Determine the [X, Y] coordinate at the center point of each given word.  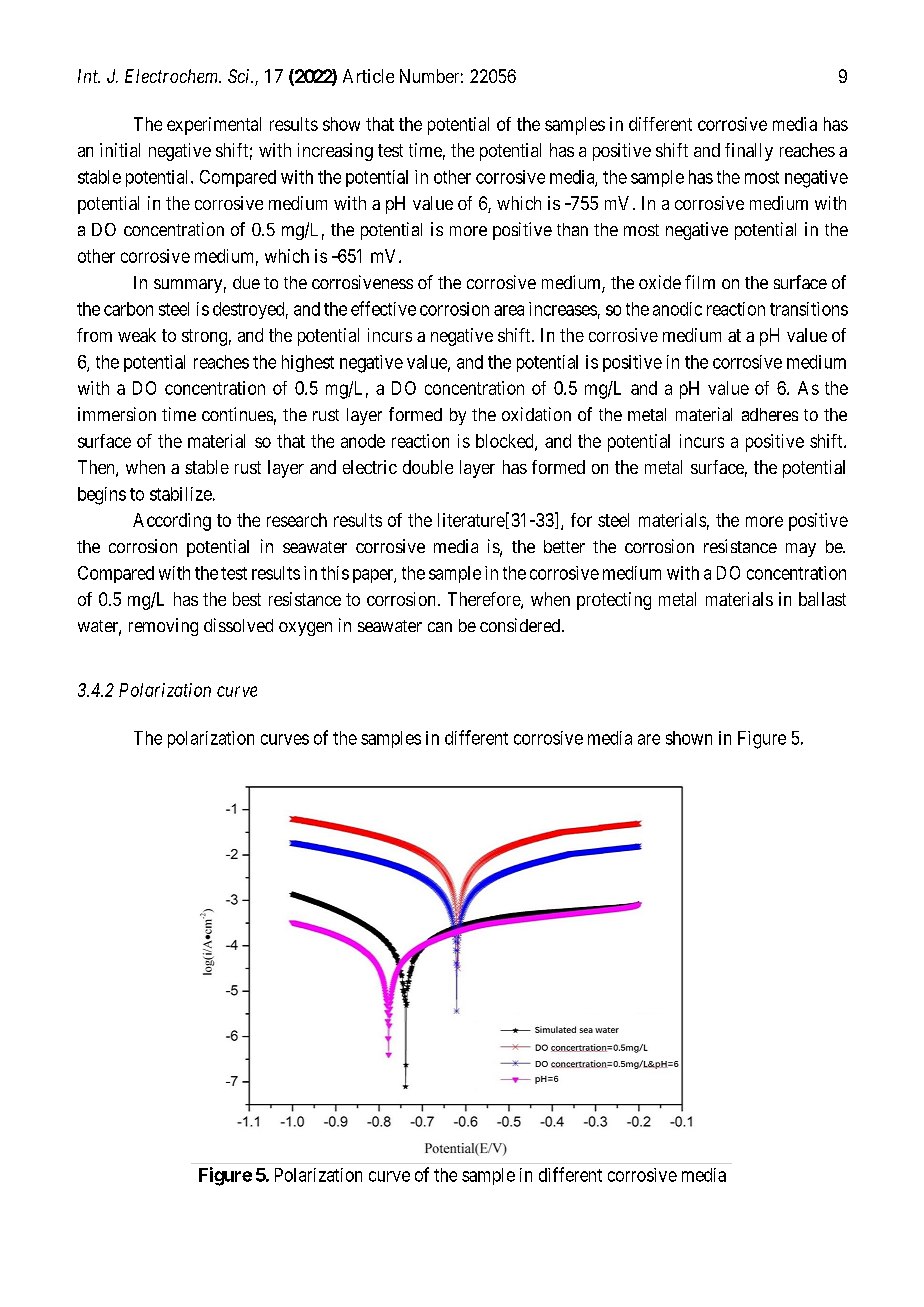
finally [749, 152]
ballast [822, 599]
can [440, 627]
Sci [240, 76]
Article [368, 76]
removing [163, 627]
